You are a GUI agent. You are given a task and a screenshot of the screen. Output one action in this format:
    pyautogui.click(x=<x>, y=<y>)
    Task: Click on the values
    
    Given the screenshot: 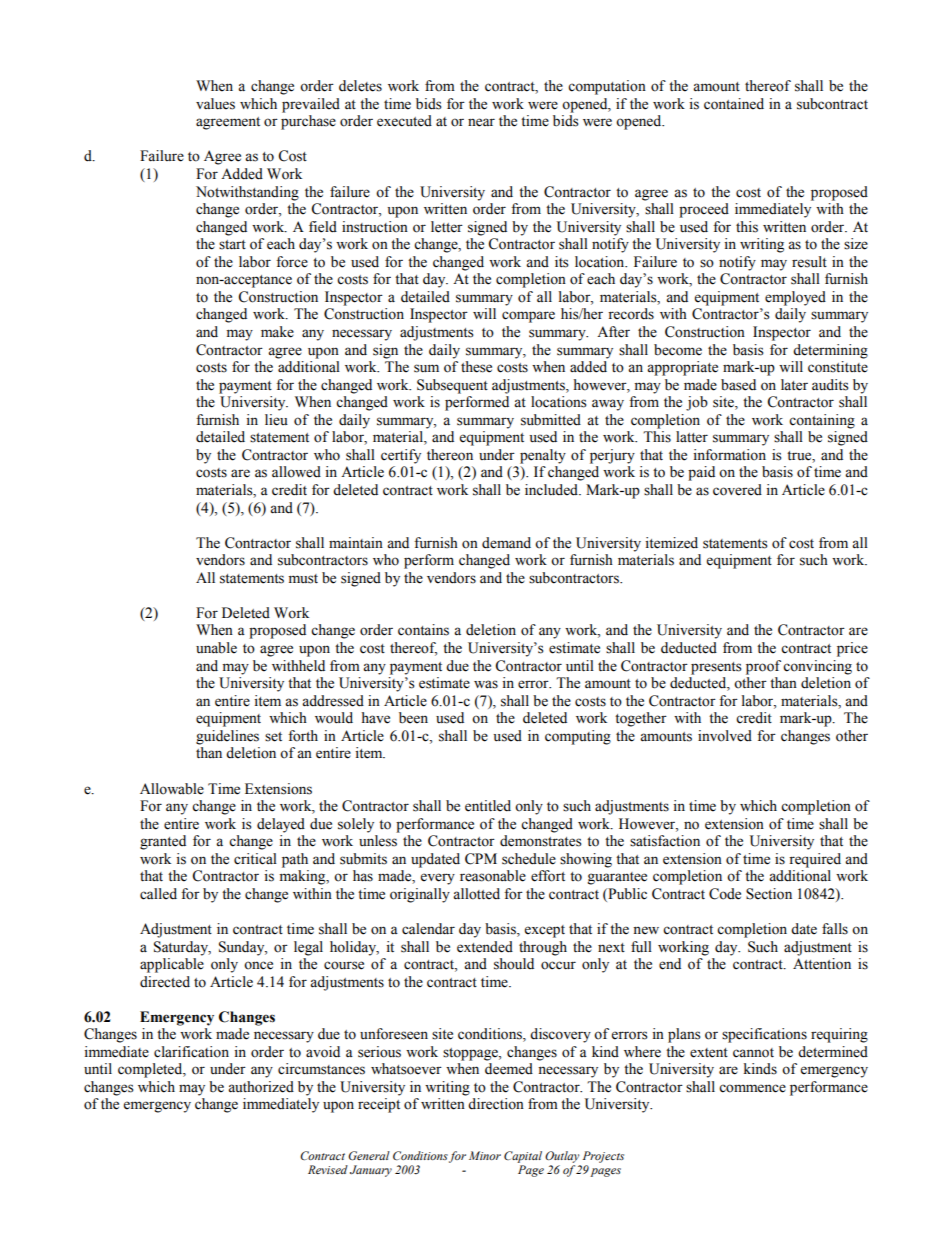 What is the action you would take?
    pyautogui.click(x=215, y=104)
